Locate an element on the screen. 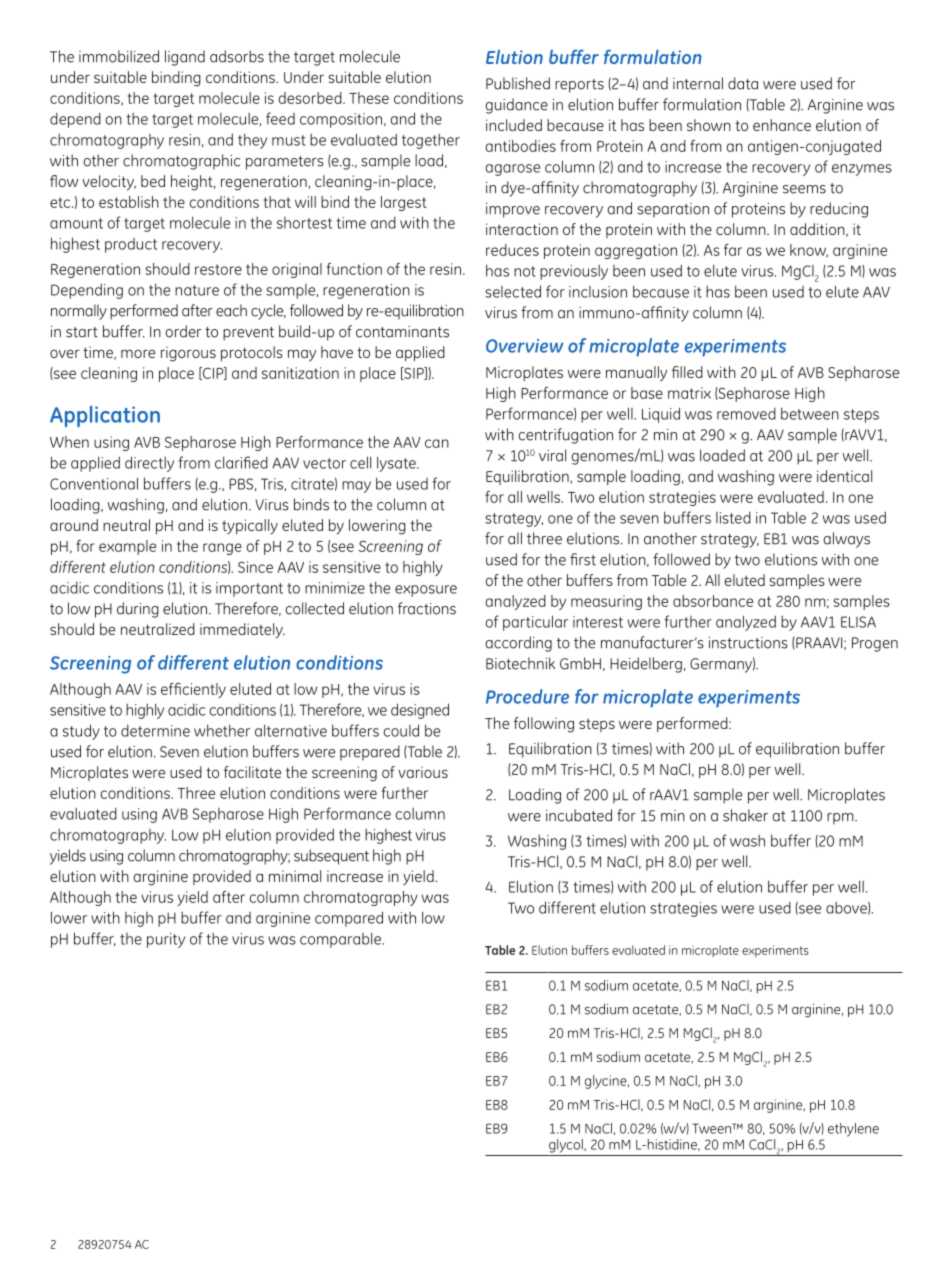 Image resolution: width=952 pixels, height=1270 pixels. ligand is located at coordinates (185, 58).
